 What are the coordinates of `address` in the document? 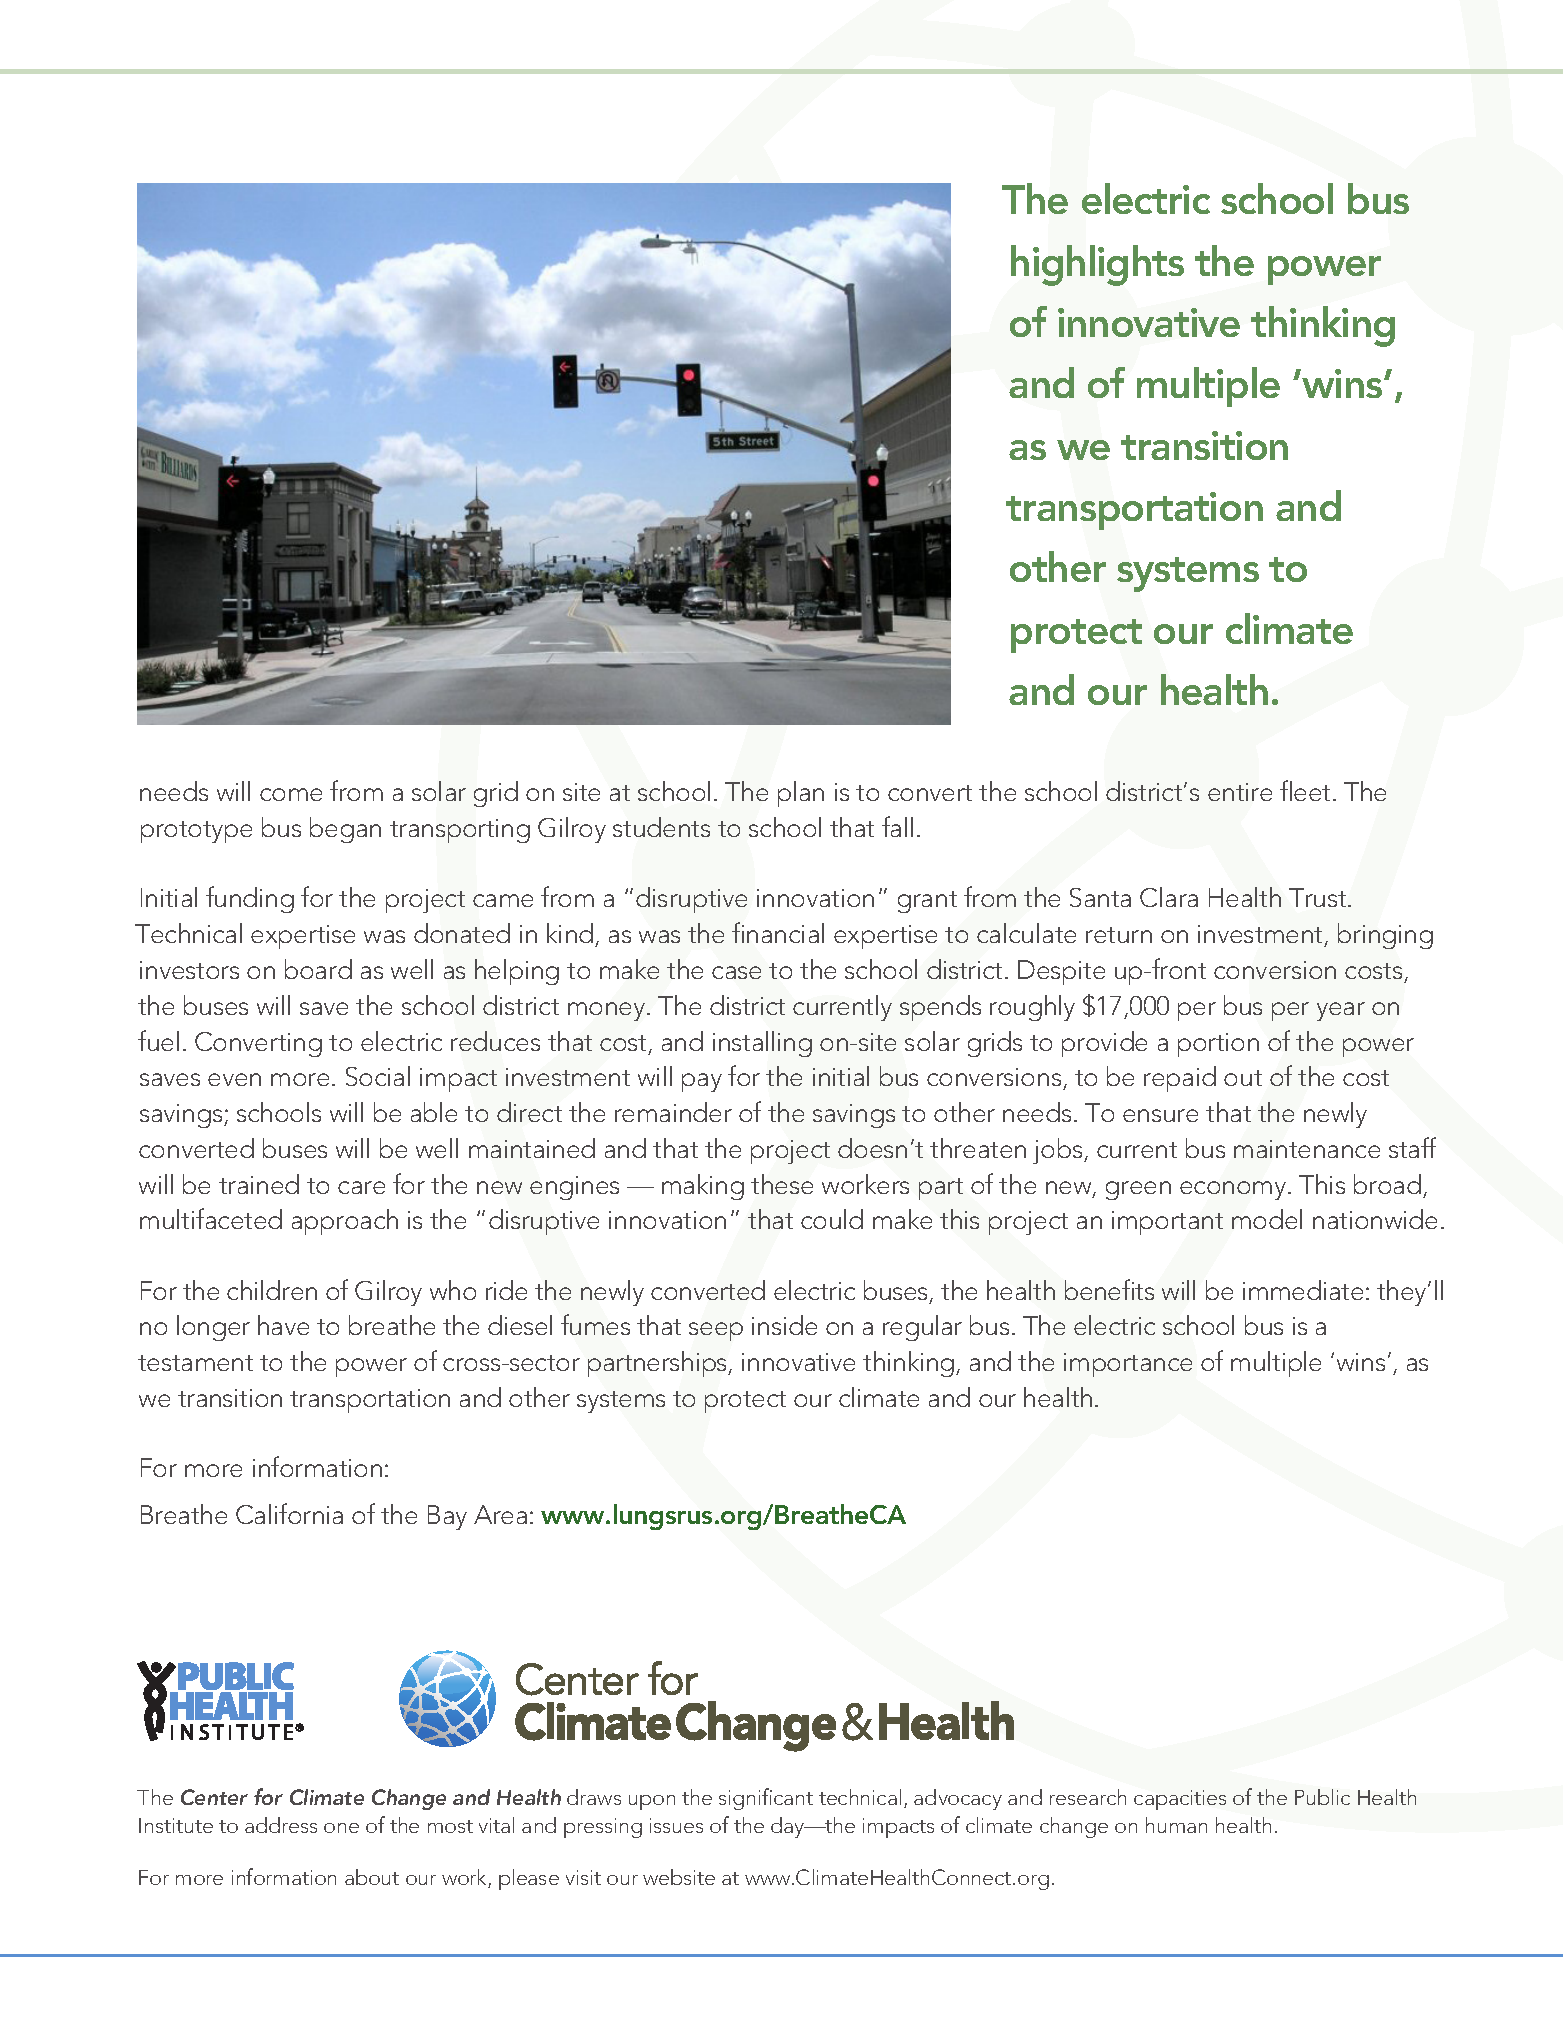 It's located at (281, 1825).
